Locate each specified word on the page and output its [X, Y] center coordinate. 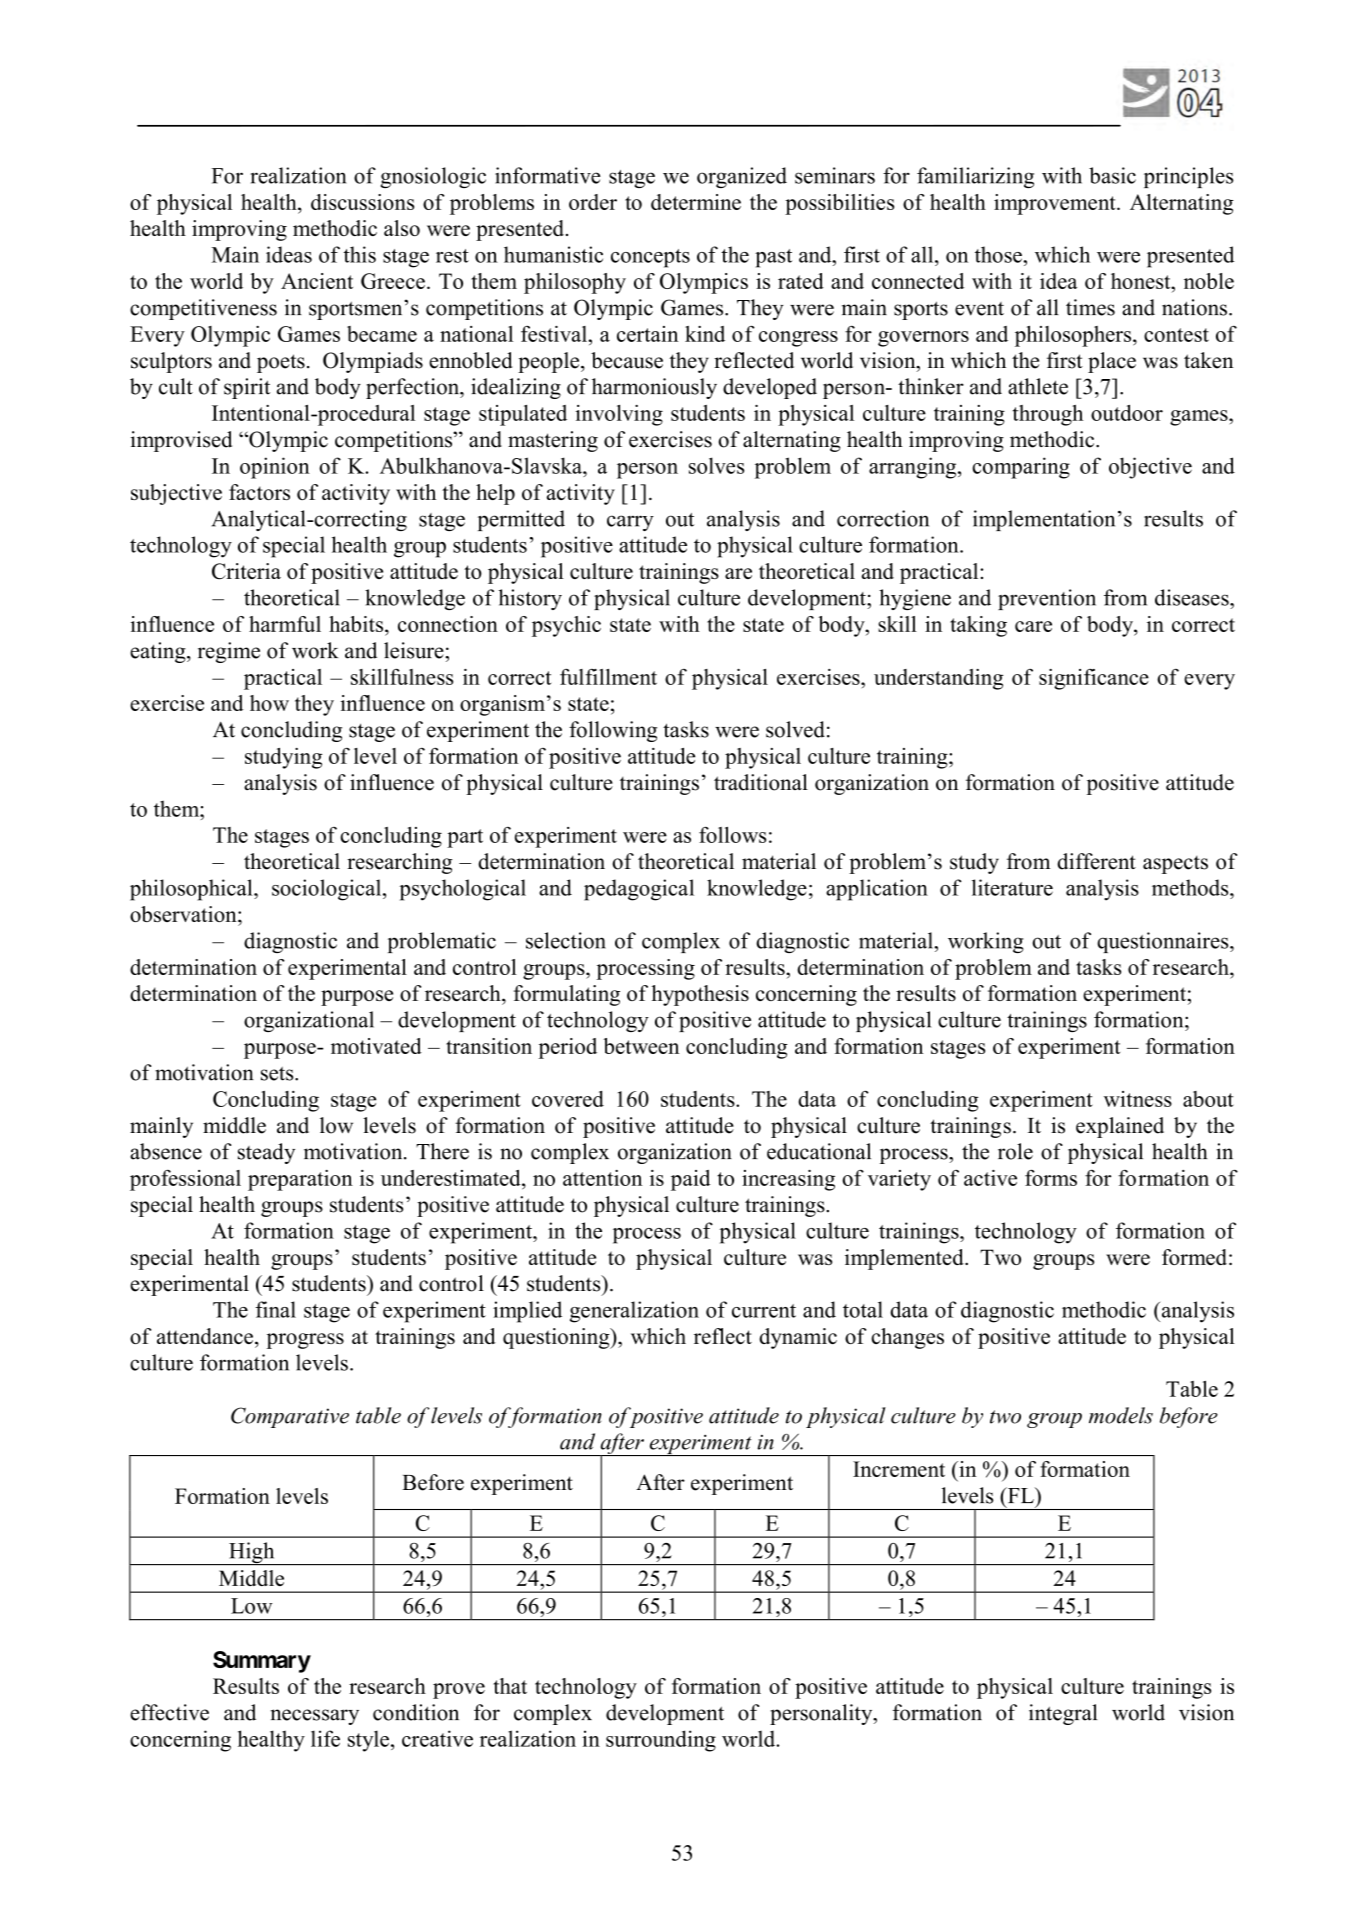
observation [184, 914]
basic [1112, 175]
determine [696, 202]
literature [1012, 887]
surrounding [661, 1741]
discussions [362, 202]
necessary [315, 1717]
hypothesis [700, 995]
